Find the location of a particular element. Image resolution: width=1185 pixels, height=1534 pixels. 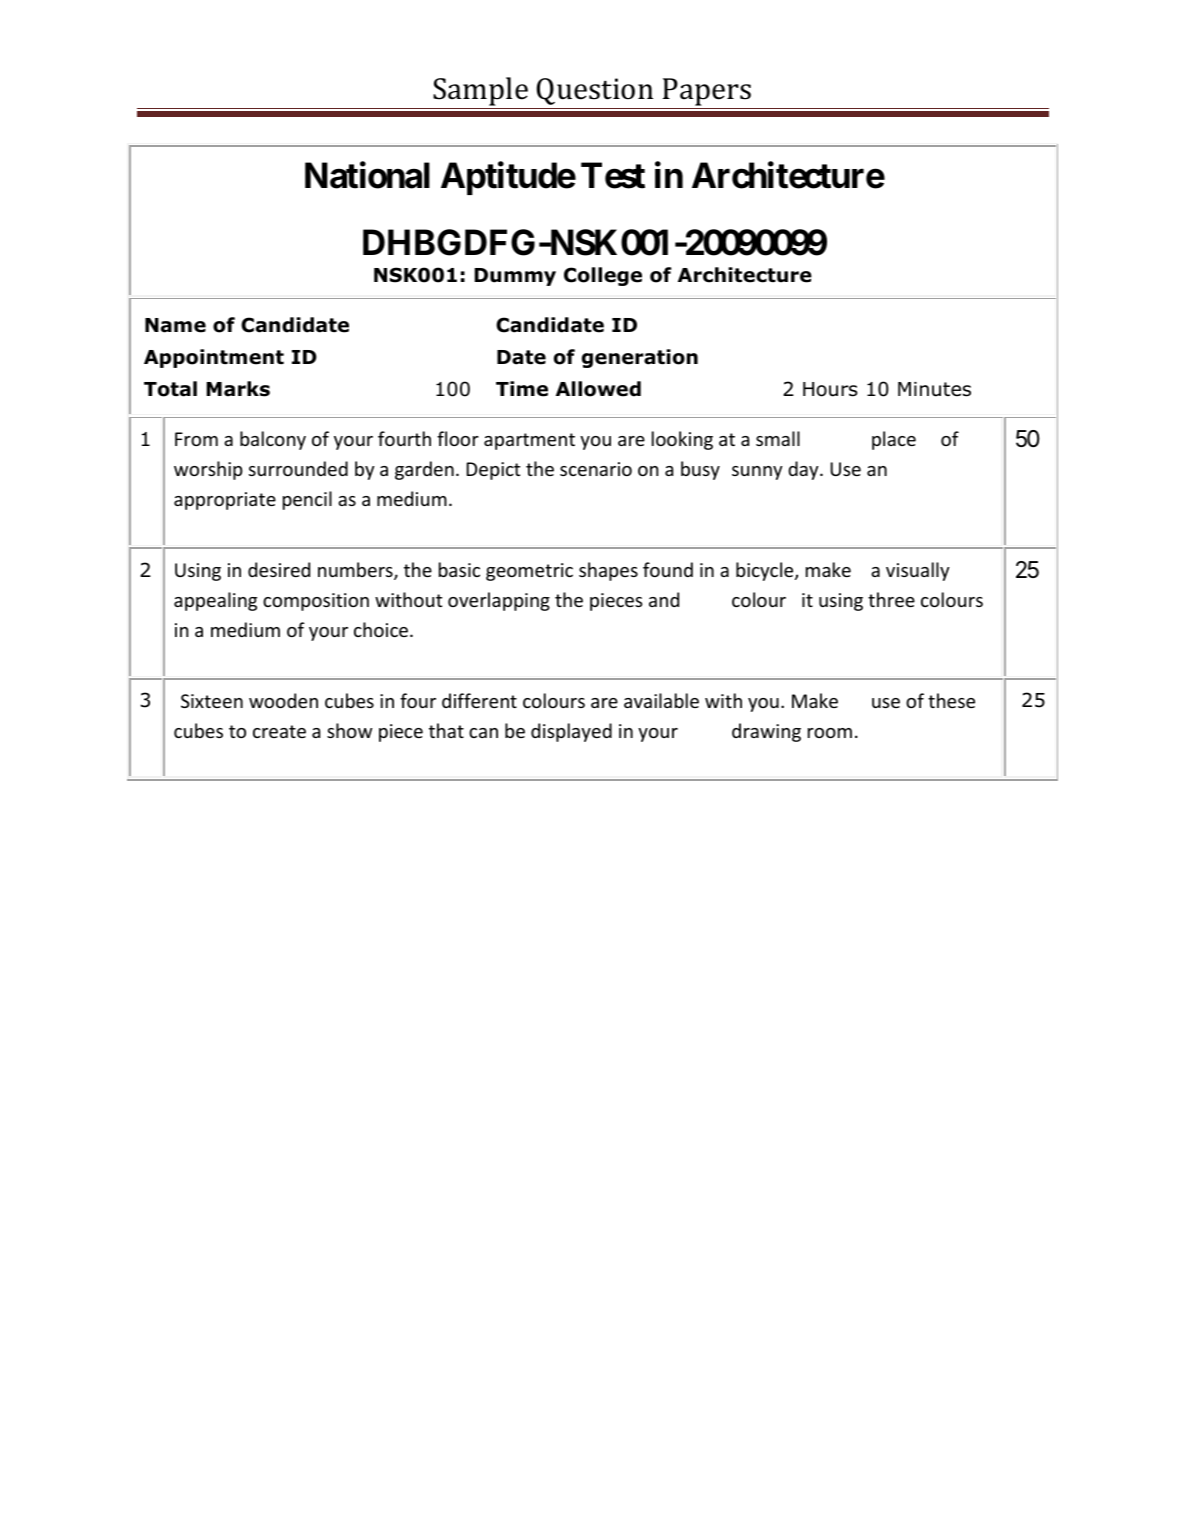

wooden is located at coordinates (283, 700).
